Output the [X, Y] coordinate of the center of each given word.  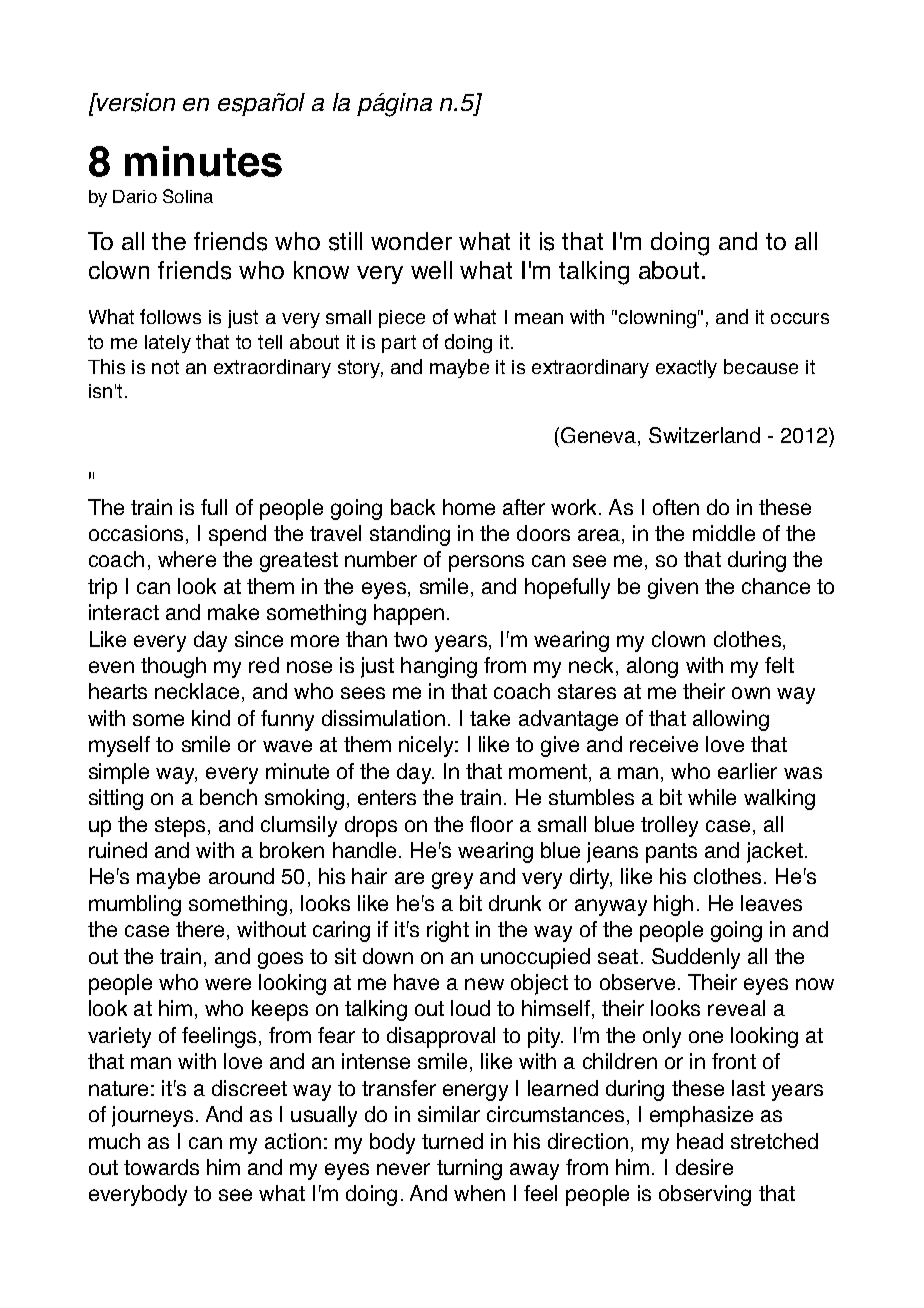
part [399, 344]
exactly [686, 369]
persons [486, 563]
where [187, 559]
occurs [800, 318]
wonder [411, 241]
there [200, 929]
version [135, 102]
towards [161, 1167]
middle [724, 533]
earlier [747, 771]
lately [168, 344]
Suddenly [696, 958]
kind [211, 718]
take [490, 718]
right [448, 931]
